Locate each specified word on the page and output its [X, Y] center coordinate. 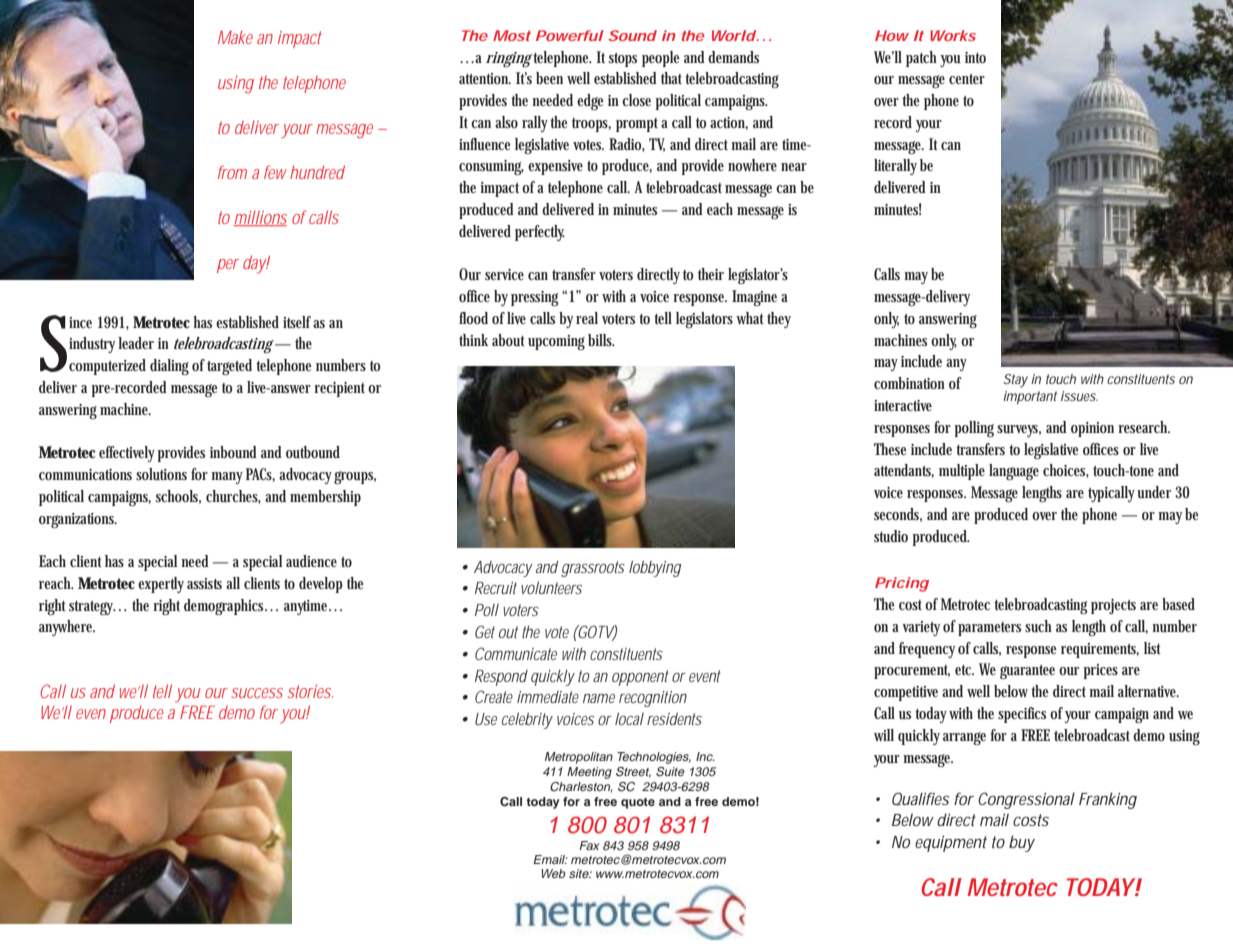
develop [321, 585]
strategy [92, 608]
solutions [161, 474]
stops [623, 60]
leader [136, 343]
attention [485, 78]
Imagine [757, 298]
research [1144, 427]
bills [601, 340]
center [967, 79]
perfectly [540, 233]
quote [638, 803]
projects [1113, 606]
